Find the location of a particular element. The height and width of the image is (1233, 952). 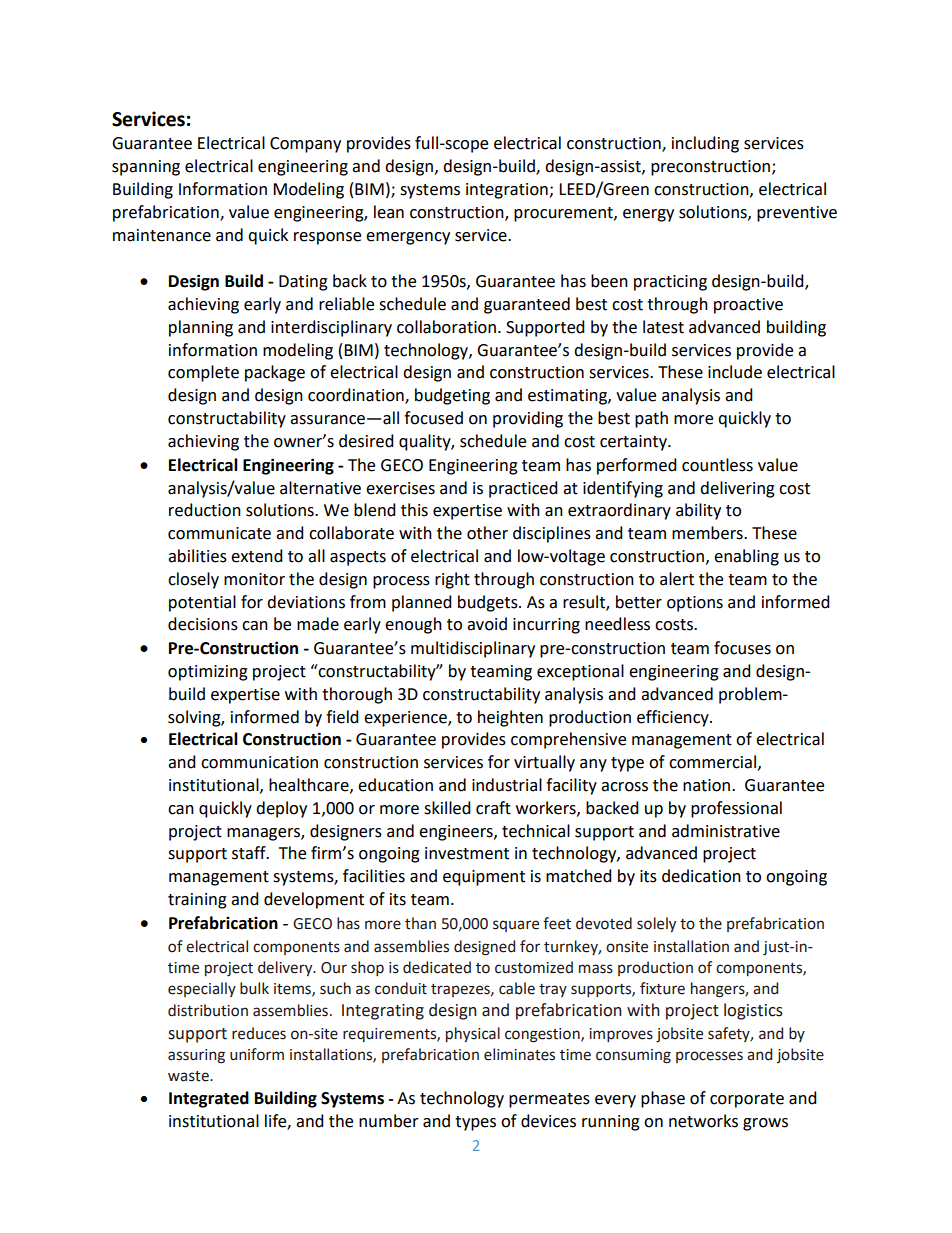

professional is located at coordinates (736, 809).
